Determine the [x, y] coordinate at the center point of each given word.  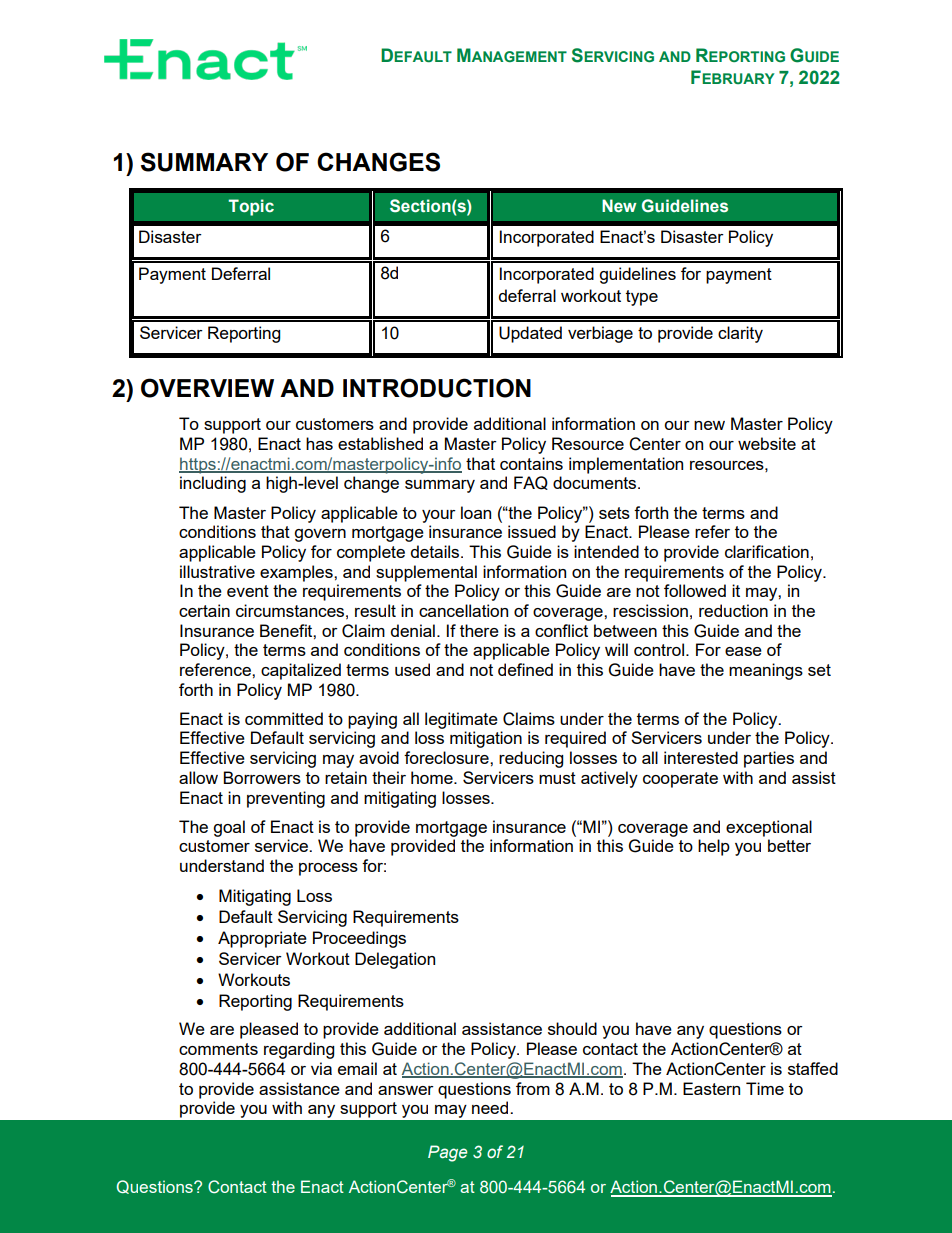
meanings [766, 671]
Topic [251, 207]
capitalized [301, 671]
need [491, 1107]
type [642, 298]
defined [525, 669]
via [321, 1068]
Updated [530, 334]
